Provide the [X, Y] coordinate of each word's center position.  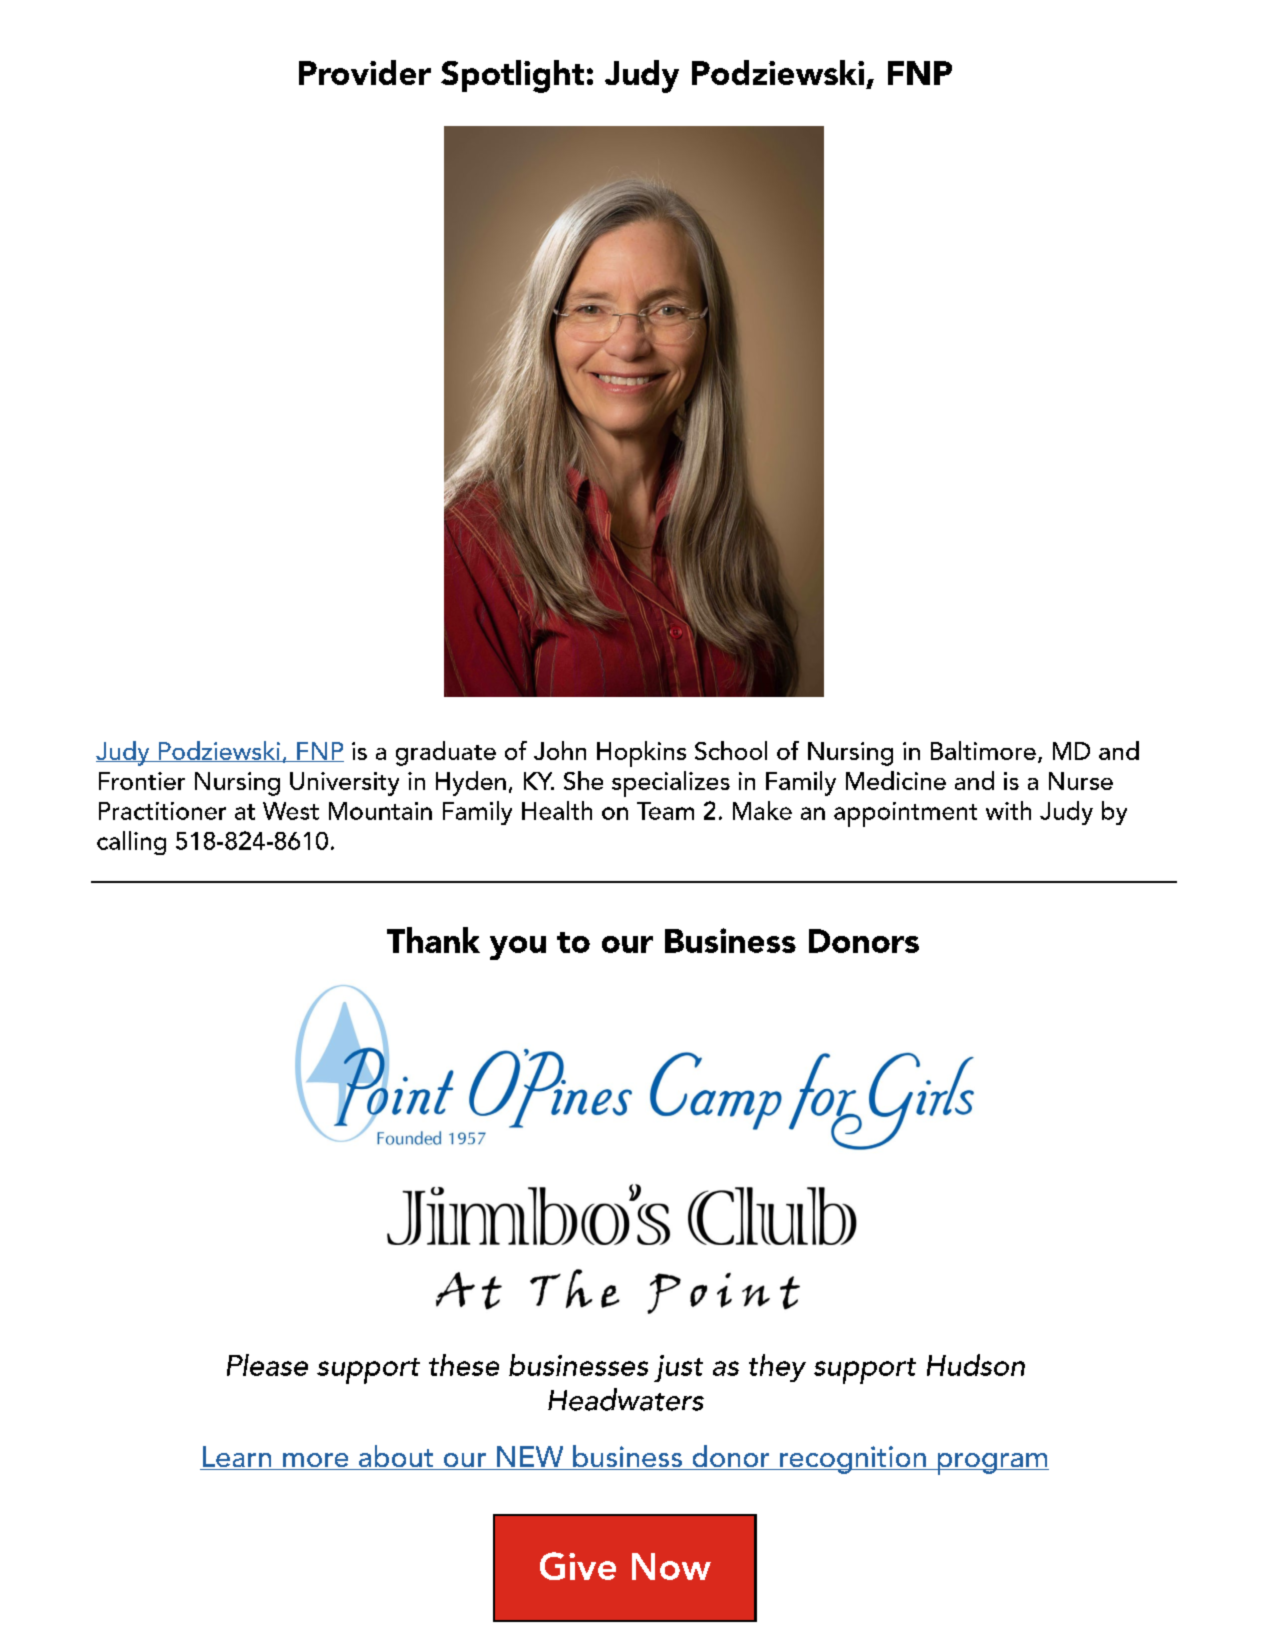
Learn [237, 1458]
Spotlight [512, 76]
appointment [905, 814]
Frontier [142, 781]
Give [578, 1566]
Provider [365, 72]
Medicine [896, 780]
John [560, 750]
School [731, 750]
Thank [433, 940]
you [518, 948]
